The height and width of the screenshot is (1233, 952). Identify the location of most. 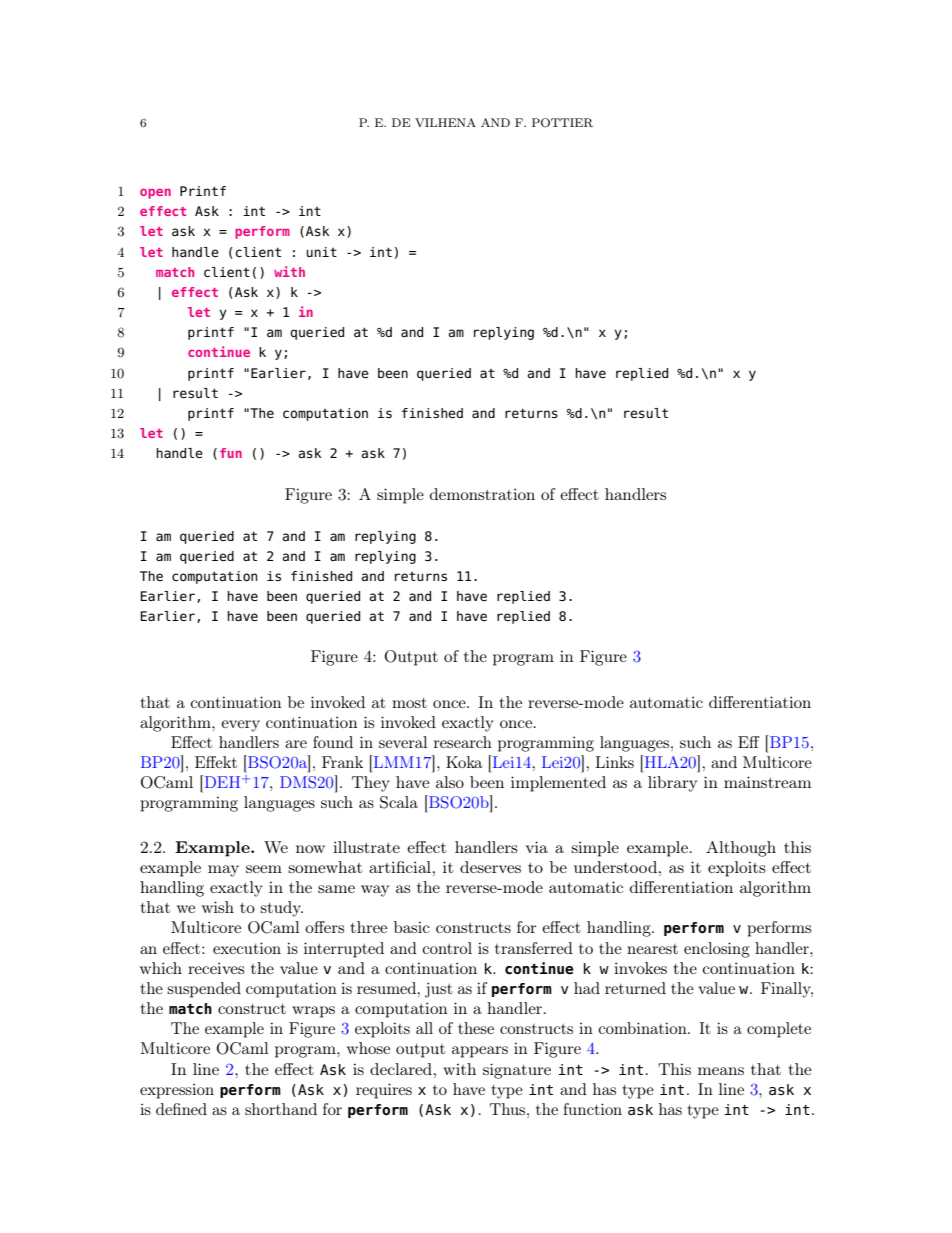
(409, 703).
